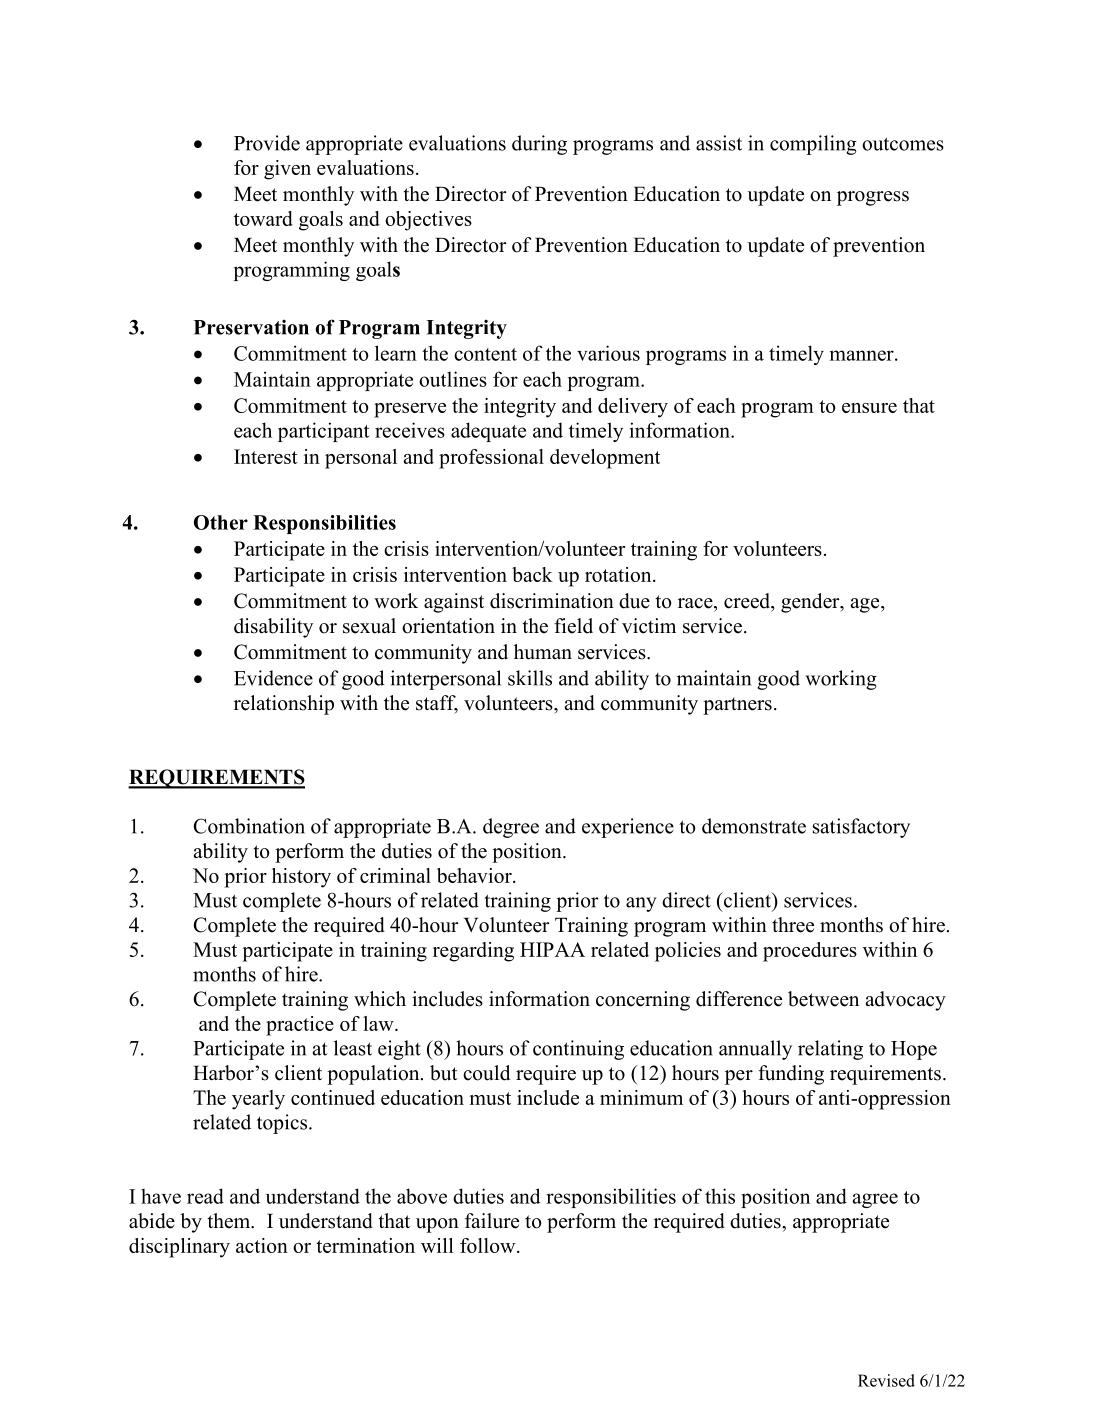  What do you see at coordinates (287, 170) in the image?
I see `given` at bounding box center [287, 170].
